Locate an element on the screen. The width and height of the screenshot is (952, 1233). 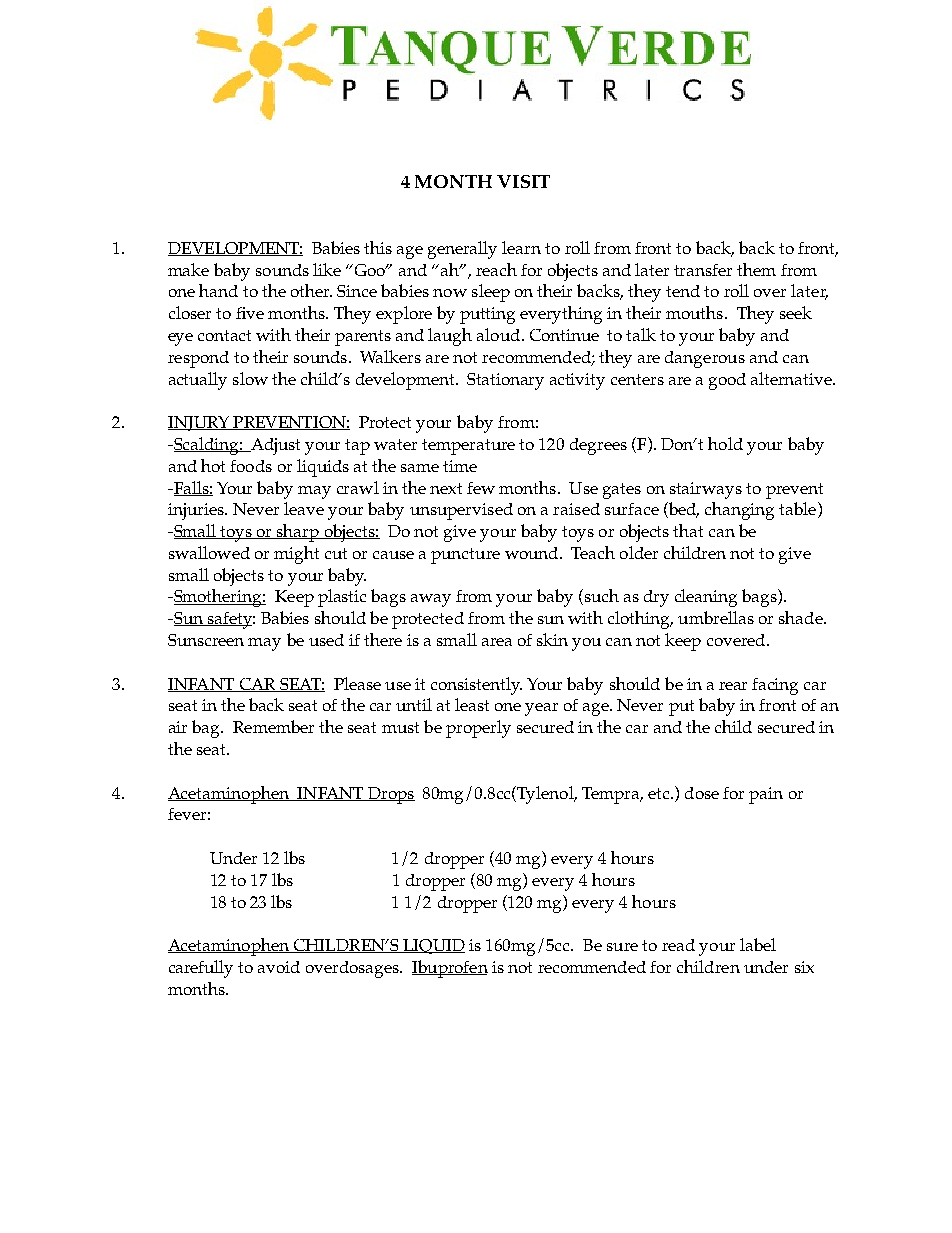
slow is located at coordinates (250, 378).
